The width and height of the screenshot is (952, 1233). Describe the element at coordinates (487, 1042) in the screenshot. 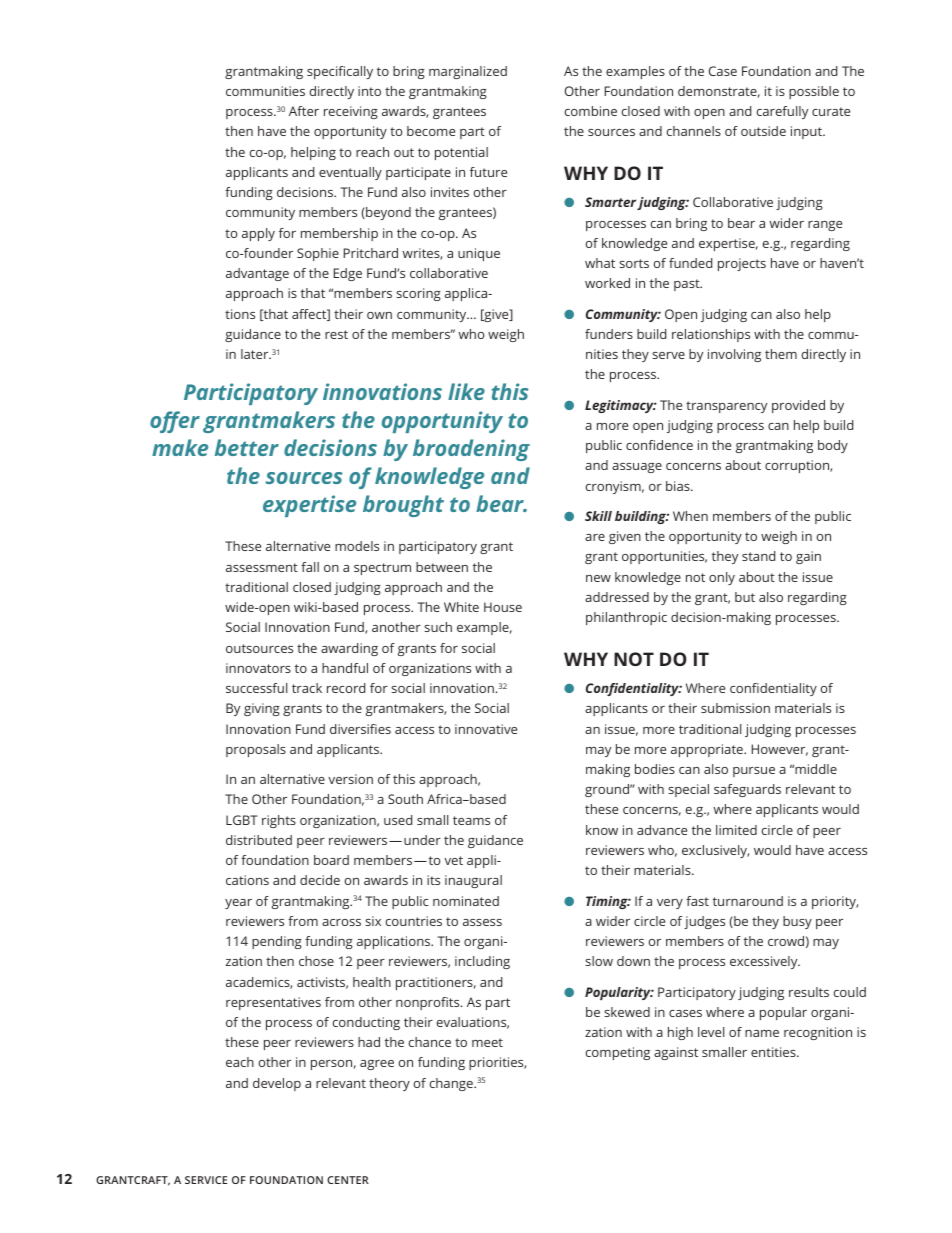

I see `meet` at that location.
